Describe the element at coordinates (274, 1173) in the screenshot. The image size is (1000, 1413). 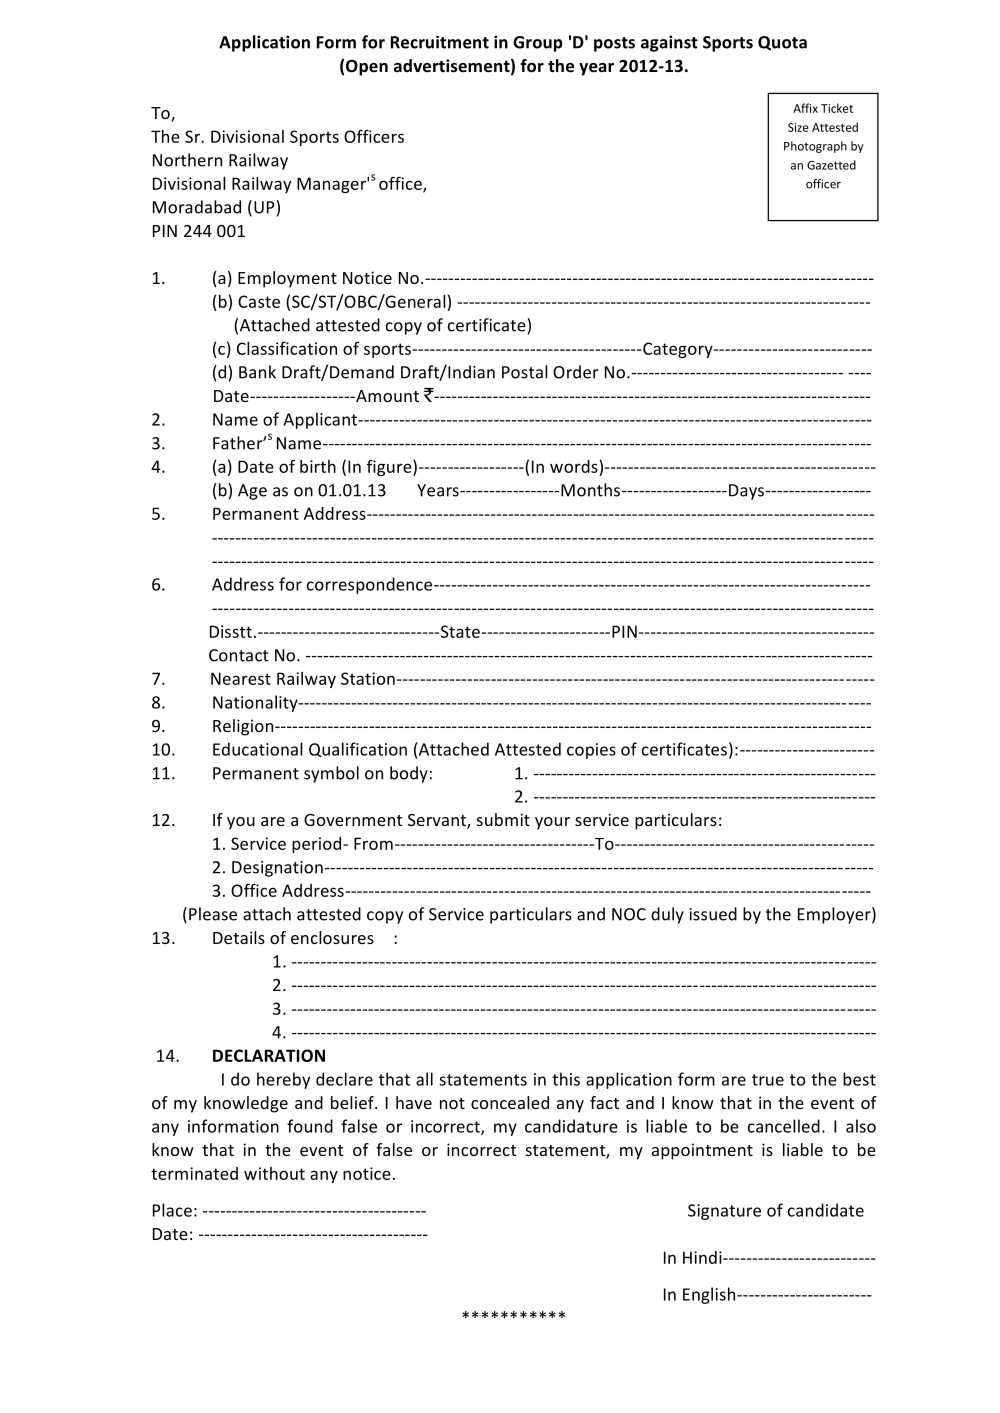
I see `without` at that location.
